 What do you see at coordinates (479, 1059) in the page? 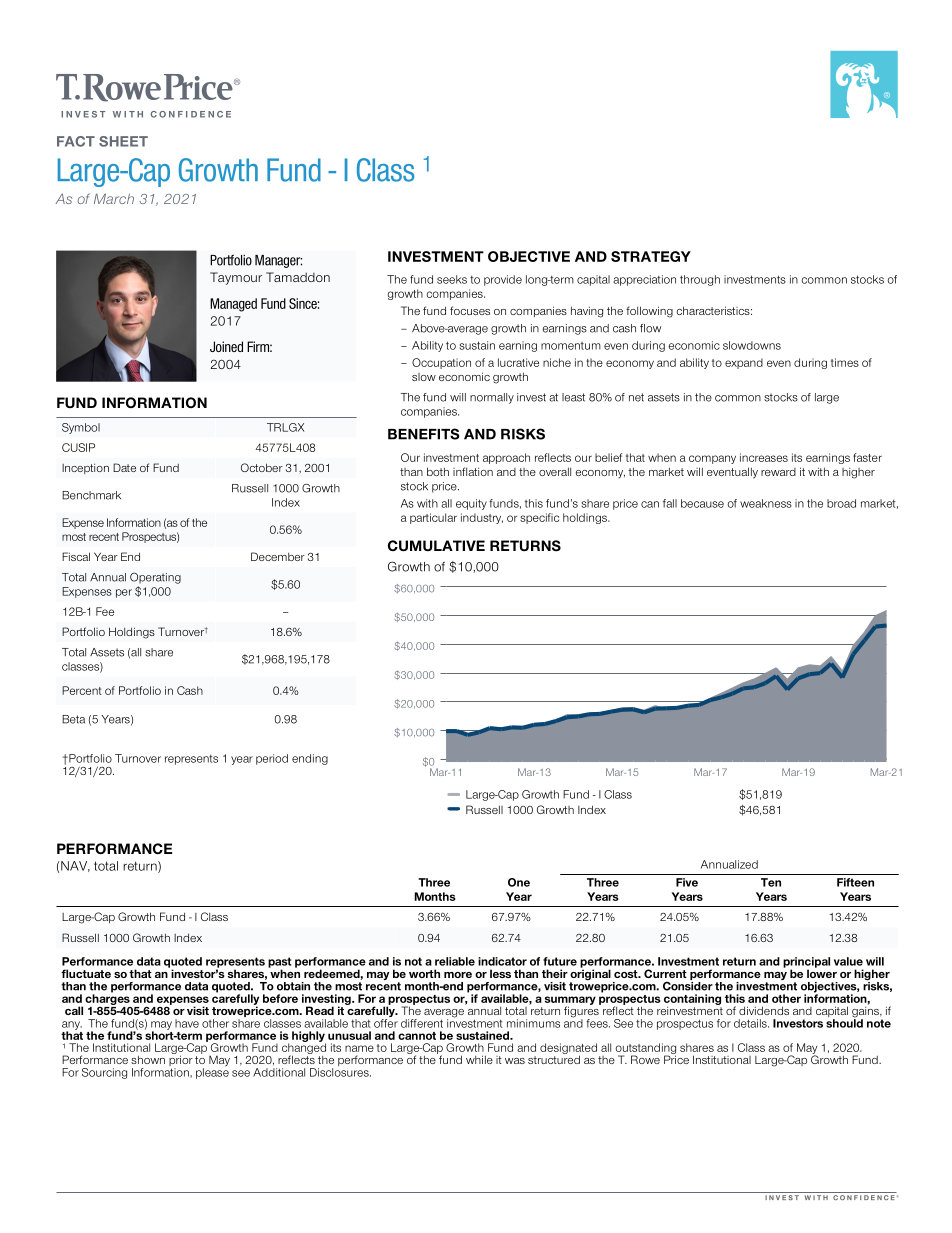
I see `while` at bounding box center [479, 1059].
